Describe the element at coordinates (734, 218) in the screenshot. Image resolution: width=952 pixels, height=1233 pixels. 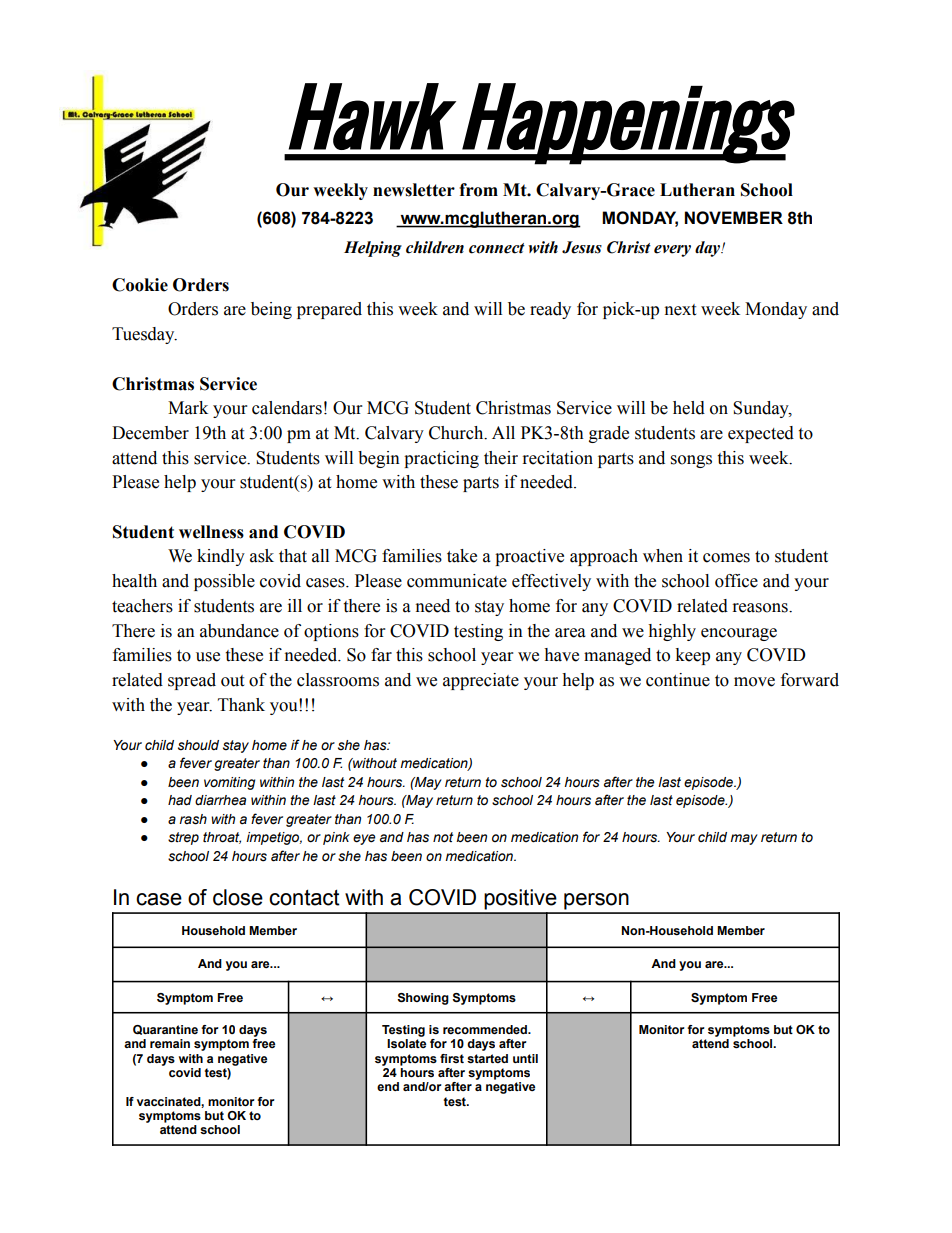
I see `NOVEMBER` at that location.
